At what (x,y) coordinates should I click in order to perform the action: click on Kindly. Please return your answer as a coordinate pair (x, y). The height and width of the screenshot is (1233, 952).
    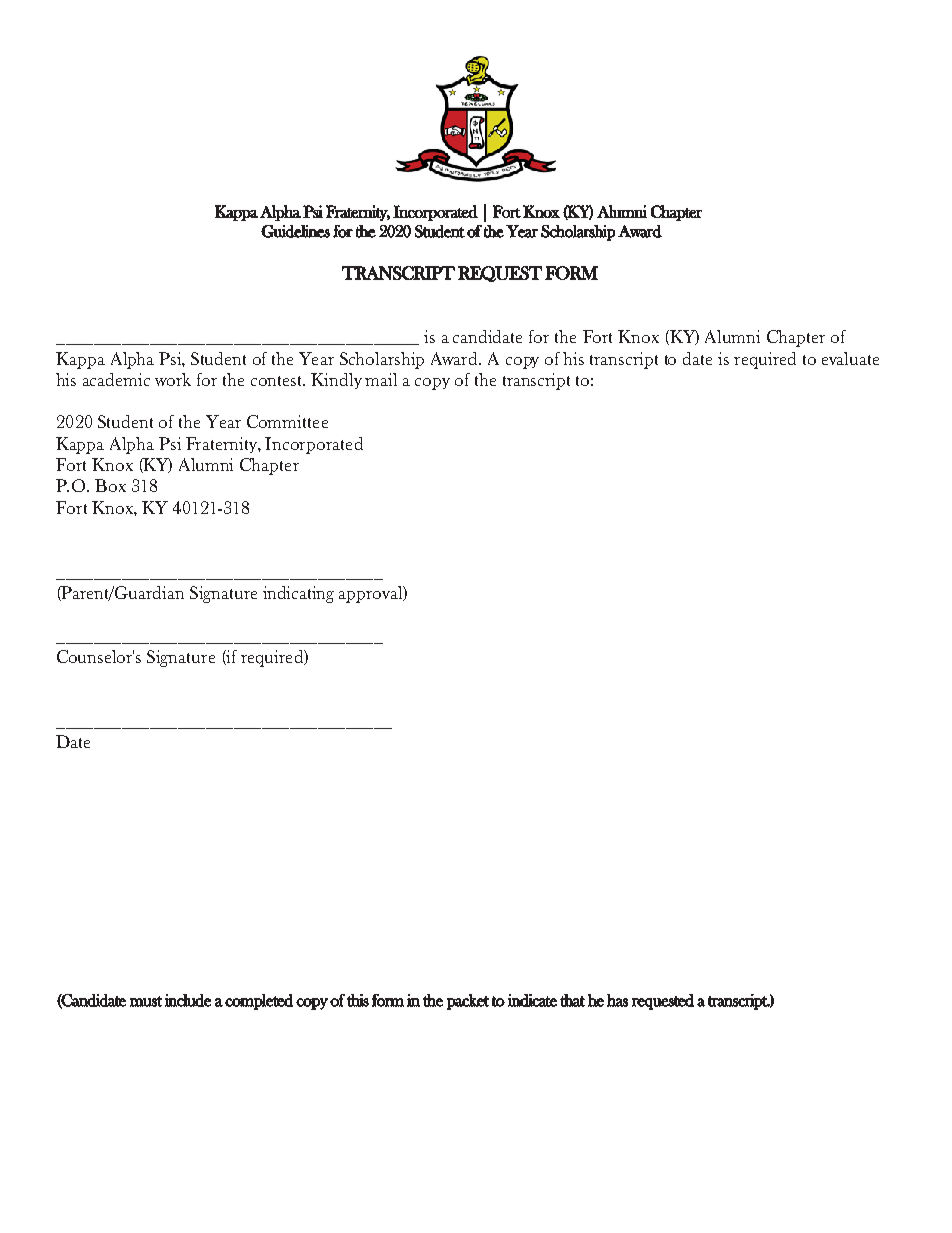
    Looking at the image, I should click on (336, 381).
